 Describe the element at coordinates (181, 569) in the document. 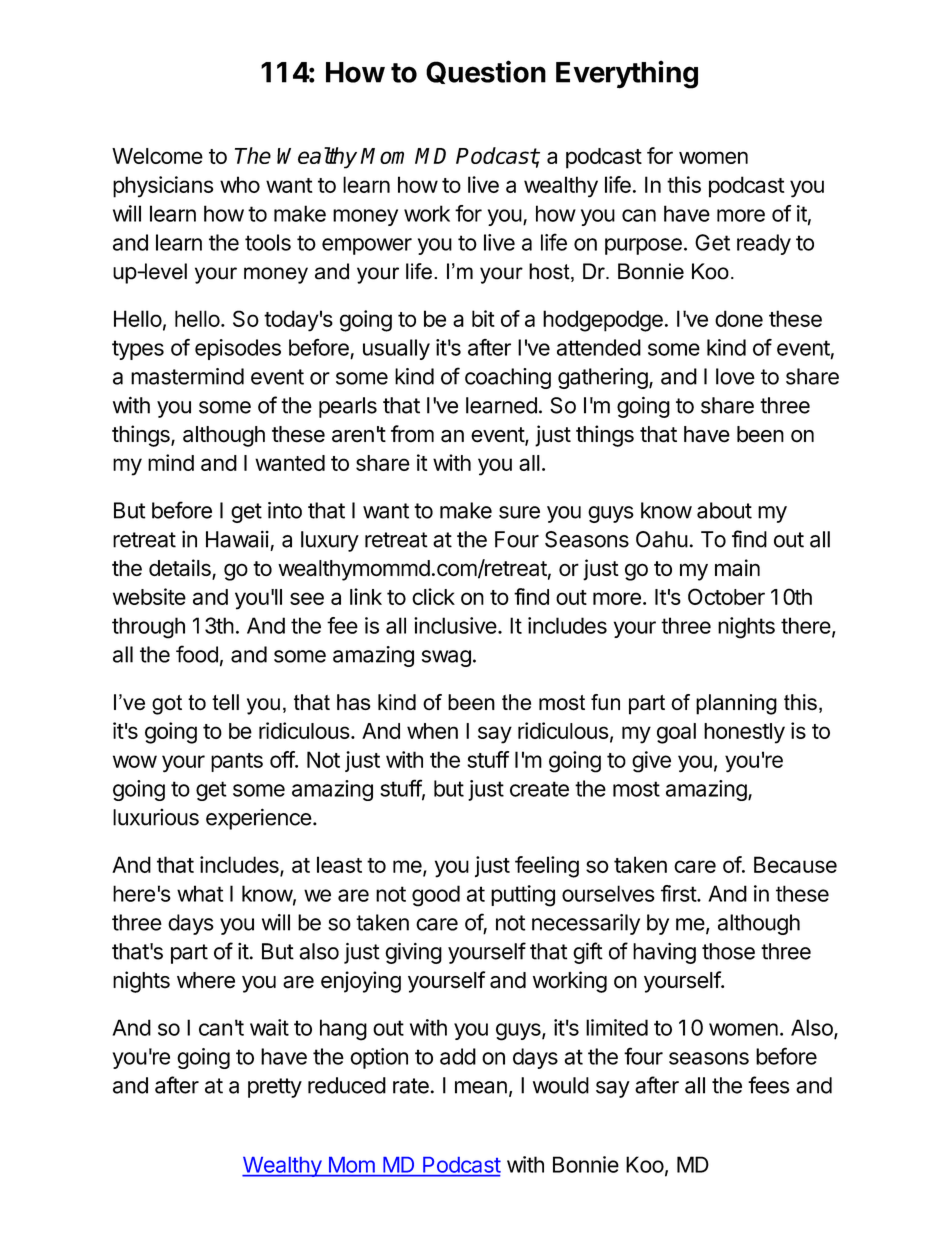

I see `details` at that location.
